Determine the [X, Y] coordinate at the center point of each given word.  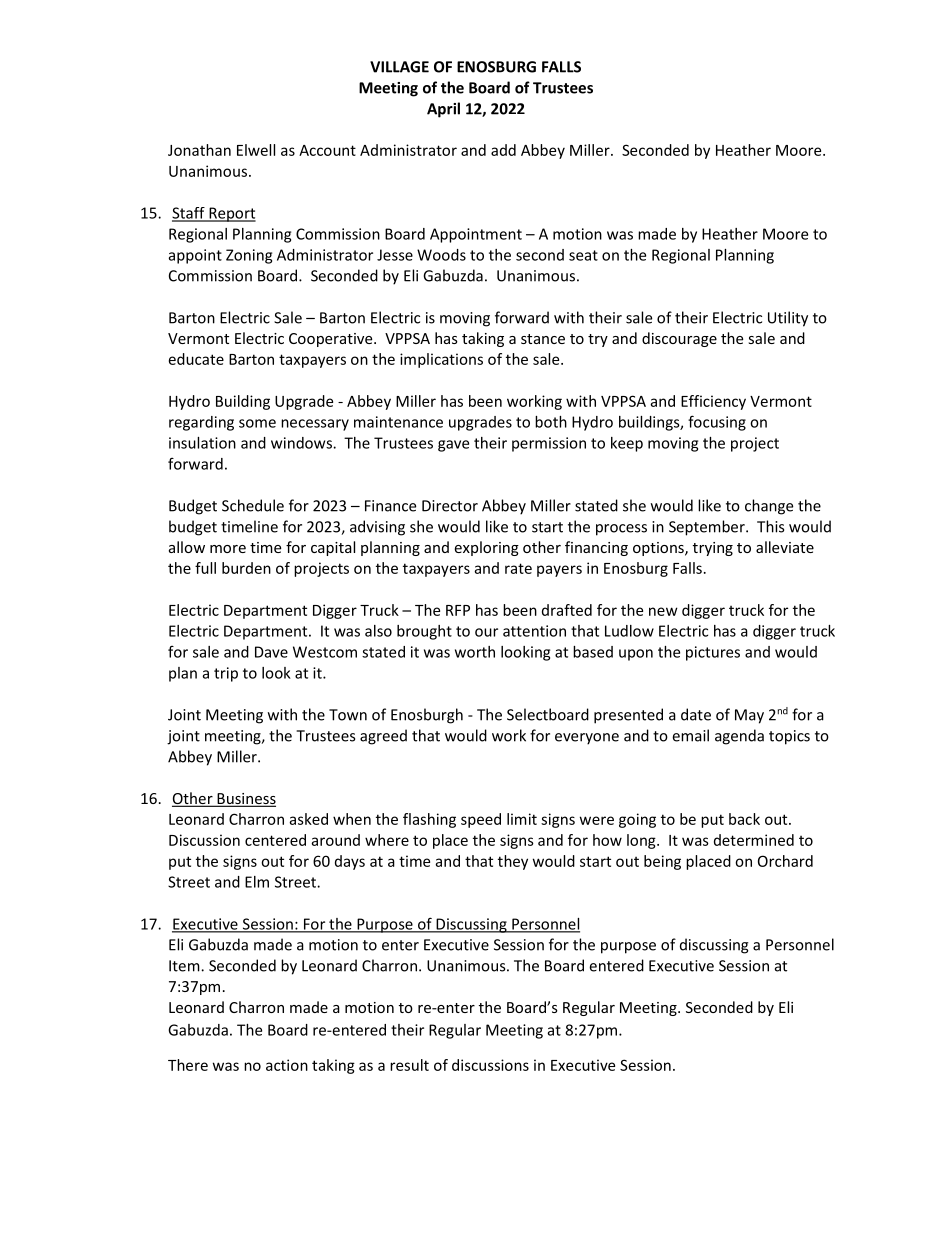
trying [713, 549]
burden [246, 568]
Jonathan [199, 150]
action [287, 1065]
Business [245, 799]
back [744, 819]
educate [196, 359]
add [503, 150]
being [662, 862]
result [409, 1065]
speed [481, 820]
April [443, 110]
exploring [486, 548]
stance [543, 339]
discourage [679, 339]
